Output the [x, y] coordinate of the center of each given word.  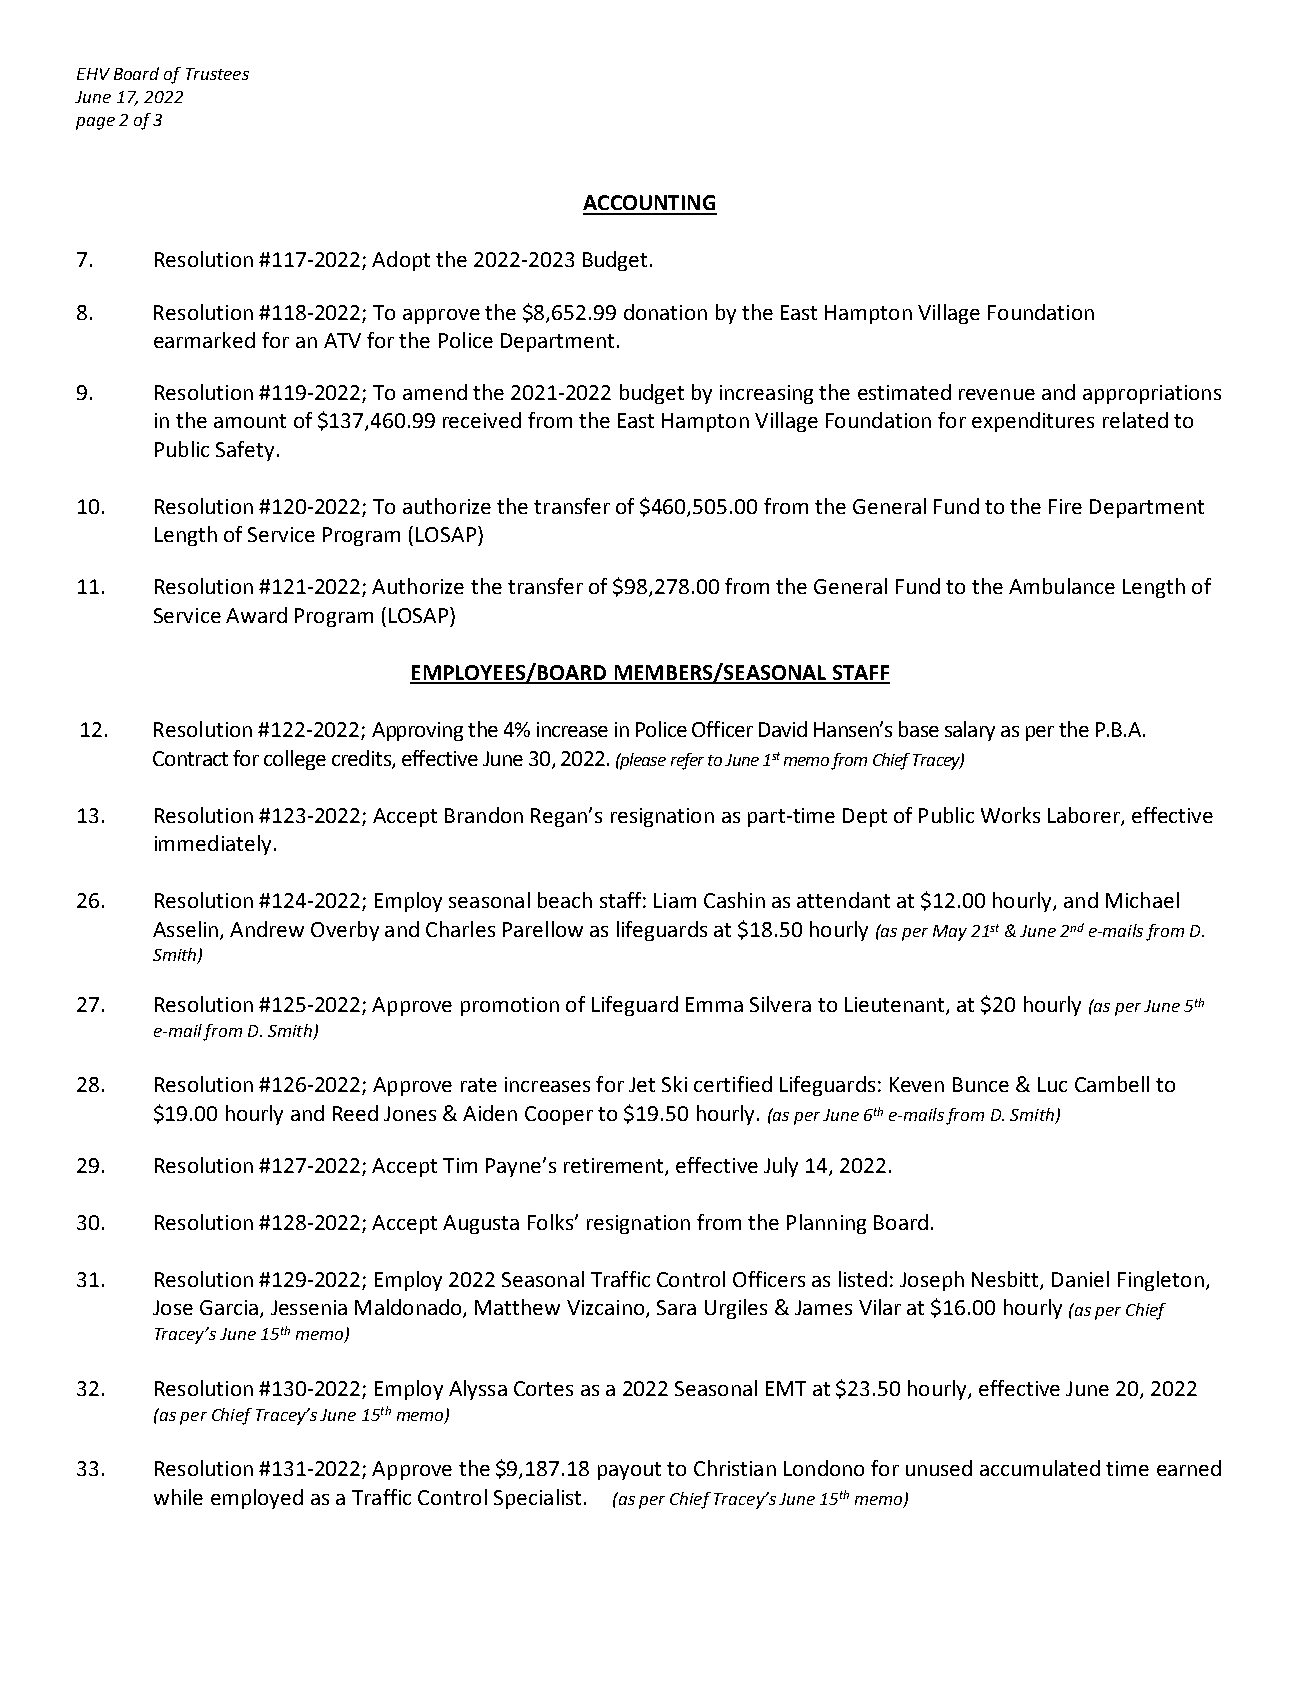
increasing [766, 394]
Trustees [217, 74]
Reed [355, 1113]
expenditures [1033, 422]
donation [665, 312]
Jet [642, 1084]
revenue [997, 394]
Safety [245, 451]
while [178, 1497]
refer [687, 761]
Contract [190, 758]
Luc [1052, 1084]
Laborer [1085, 816]
